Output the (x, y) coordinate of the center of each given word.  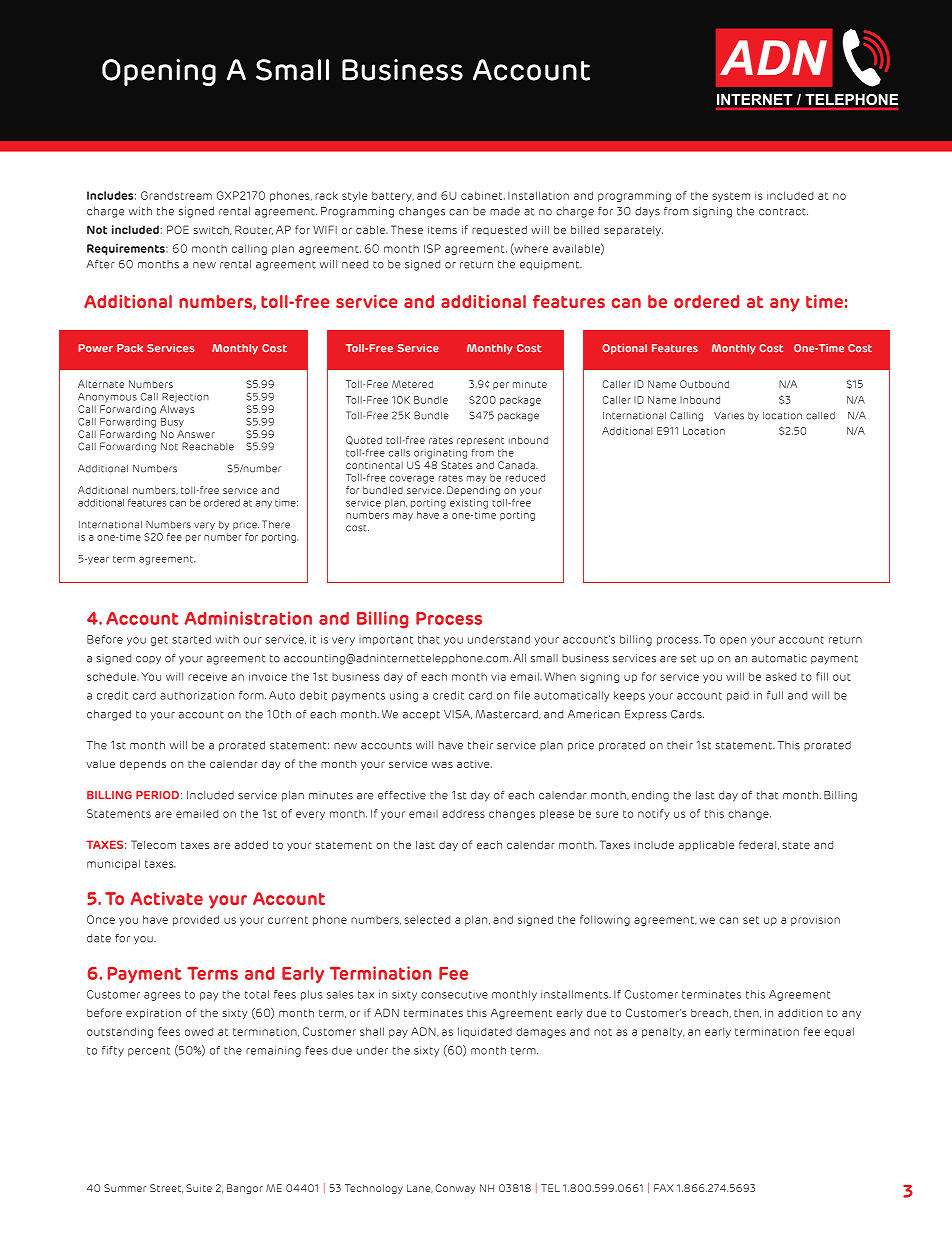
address (463, 814)
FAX (663, 1188)
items (442, 230)
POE (178, 229)
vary (204, 526)
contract (783, 212)
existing (469, 504)
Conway (456, 1189)
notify (654, 814)
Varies (729, 416)
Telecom (153, 844)
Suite (199, 1188)
